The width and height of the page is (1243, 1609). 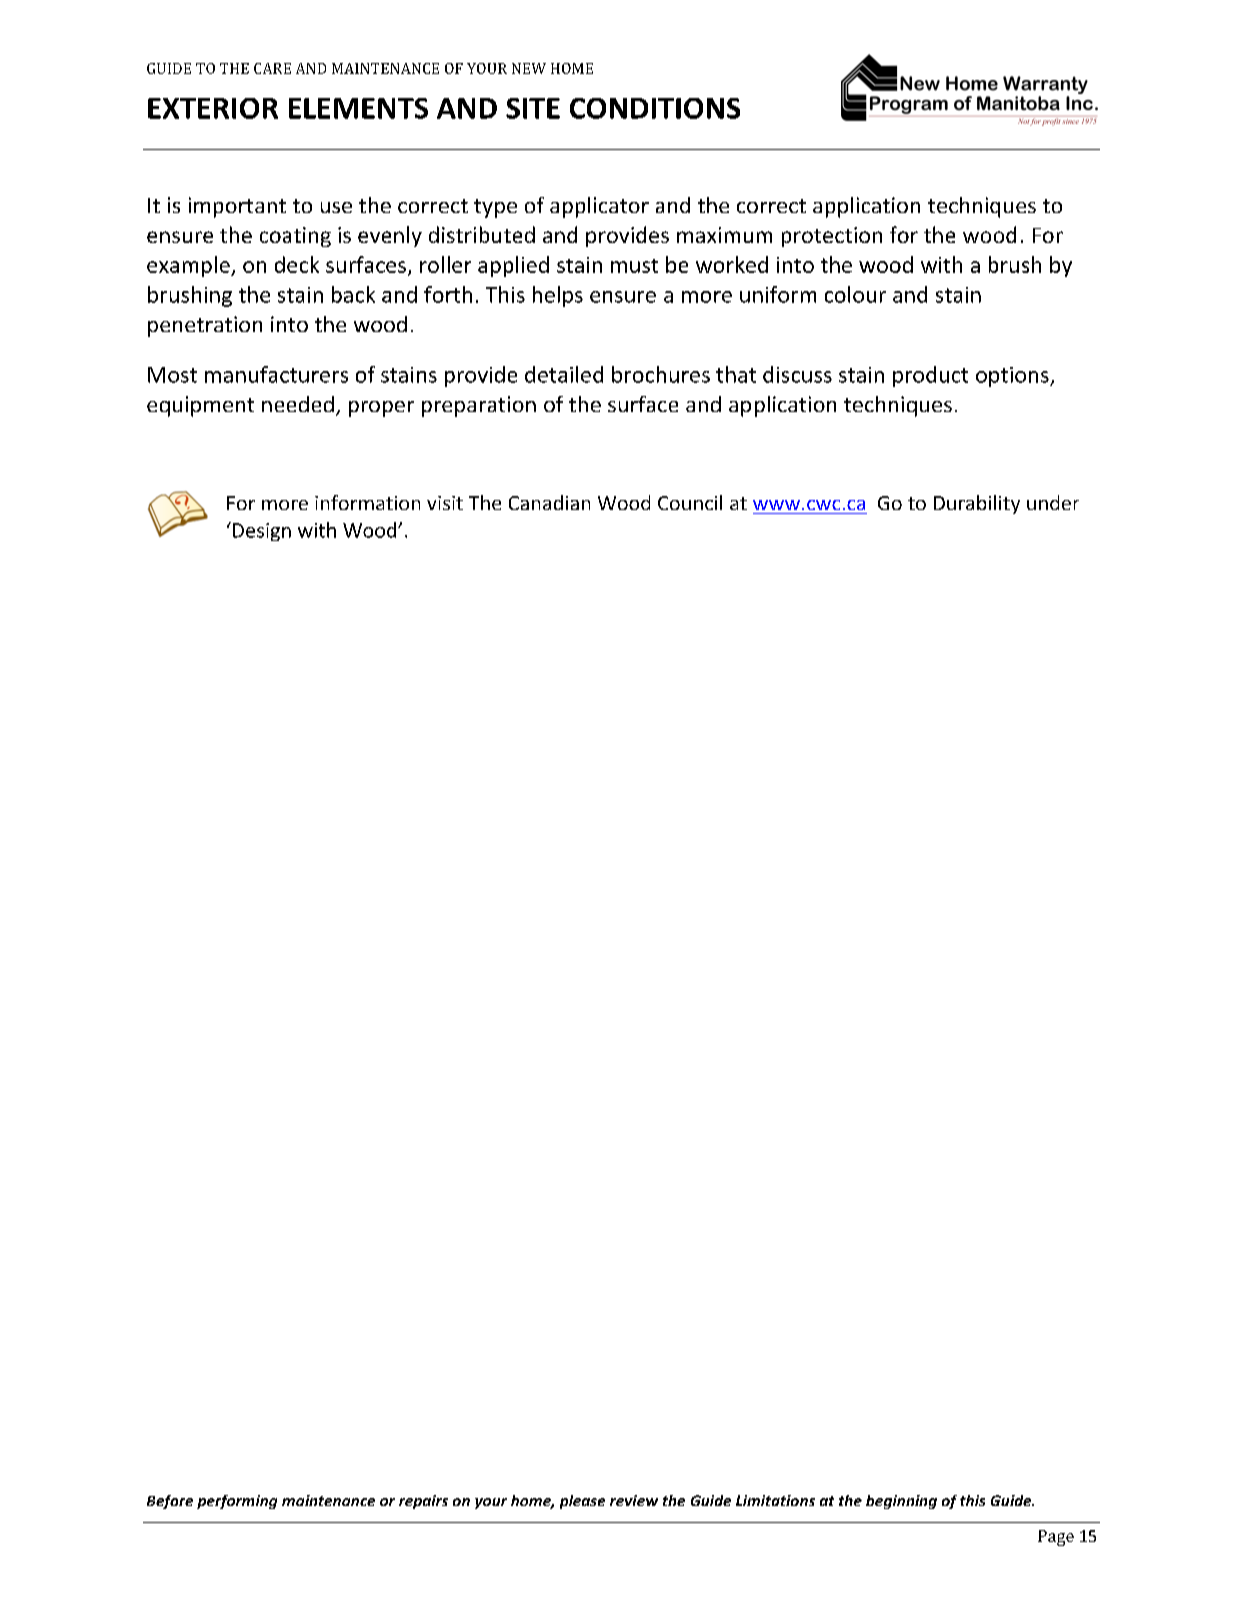 I want to click on under, so click(x=1053, y=502).
